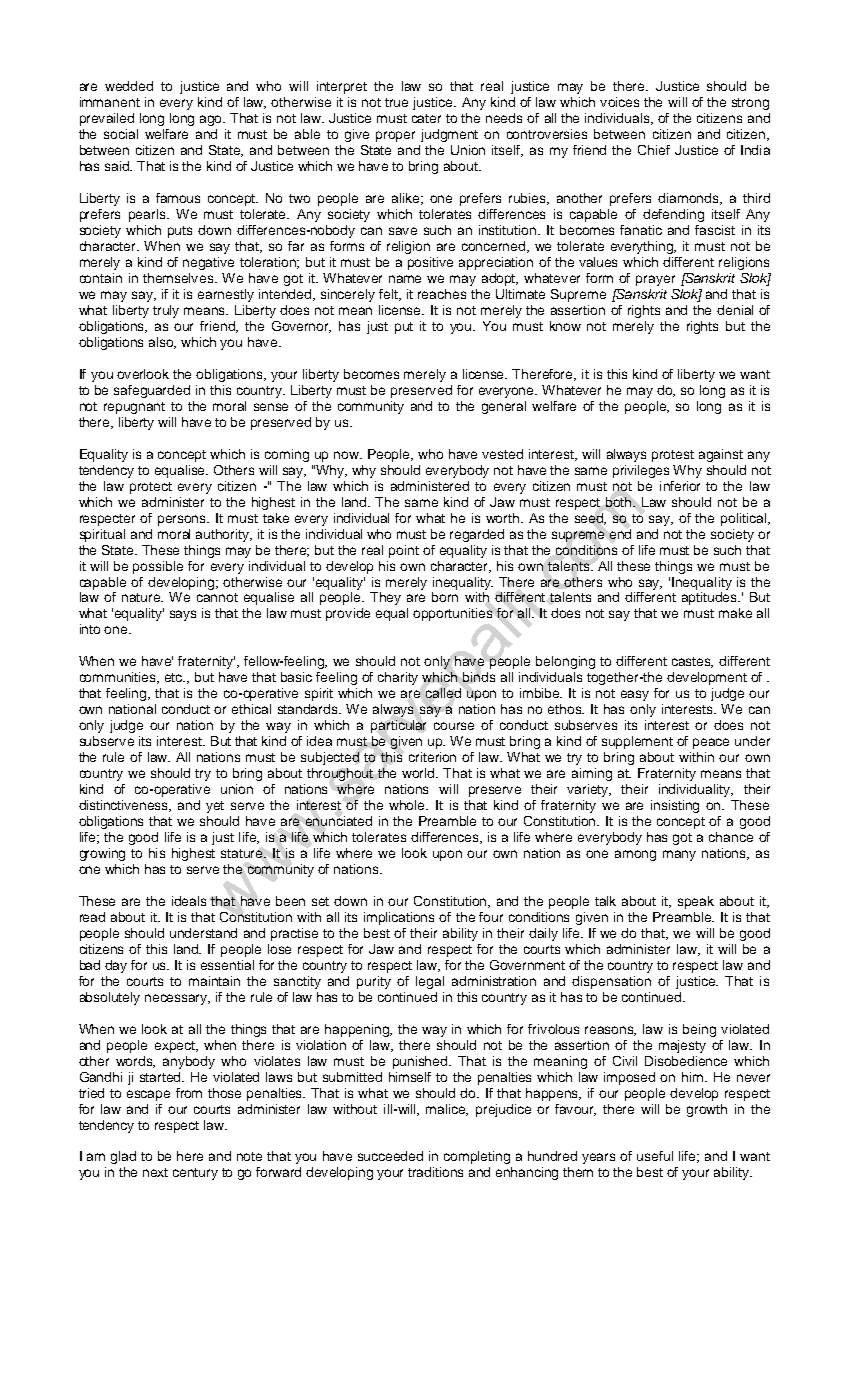  I want to click on implications, so click(399, 918).
